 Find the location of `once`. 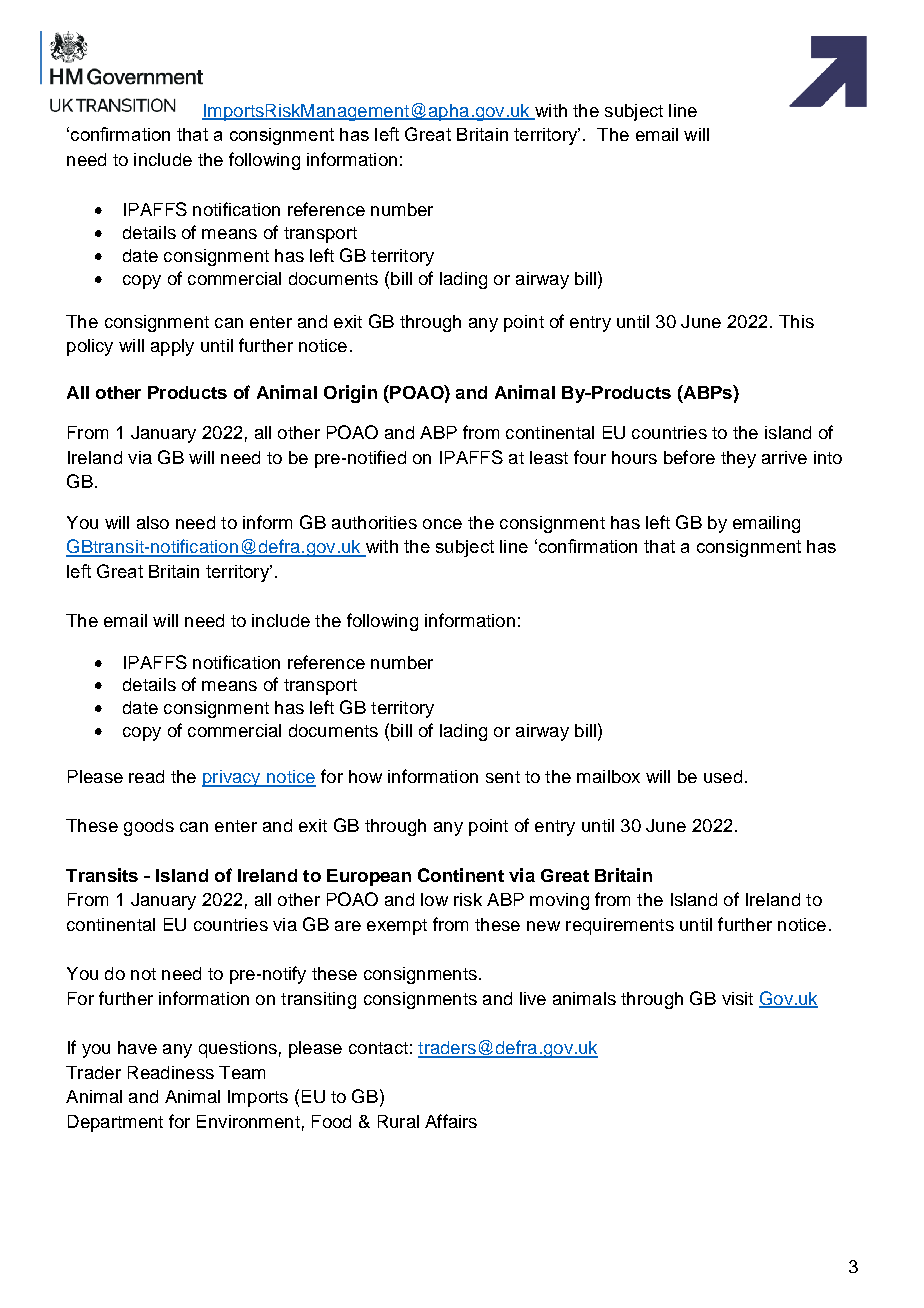

once is located at coordinates (442, 524).
